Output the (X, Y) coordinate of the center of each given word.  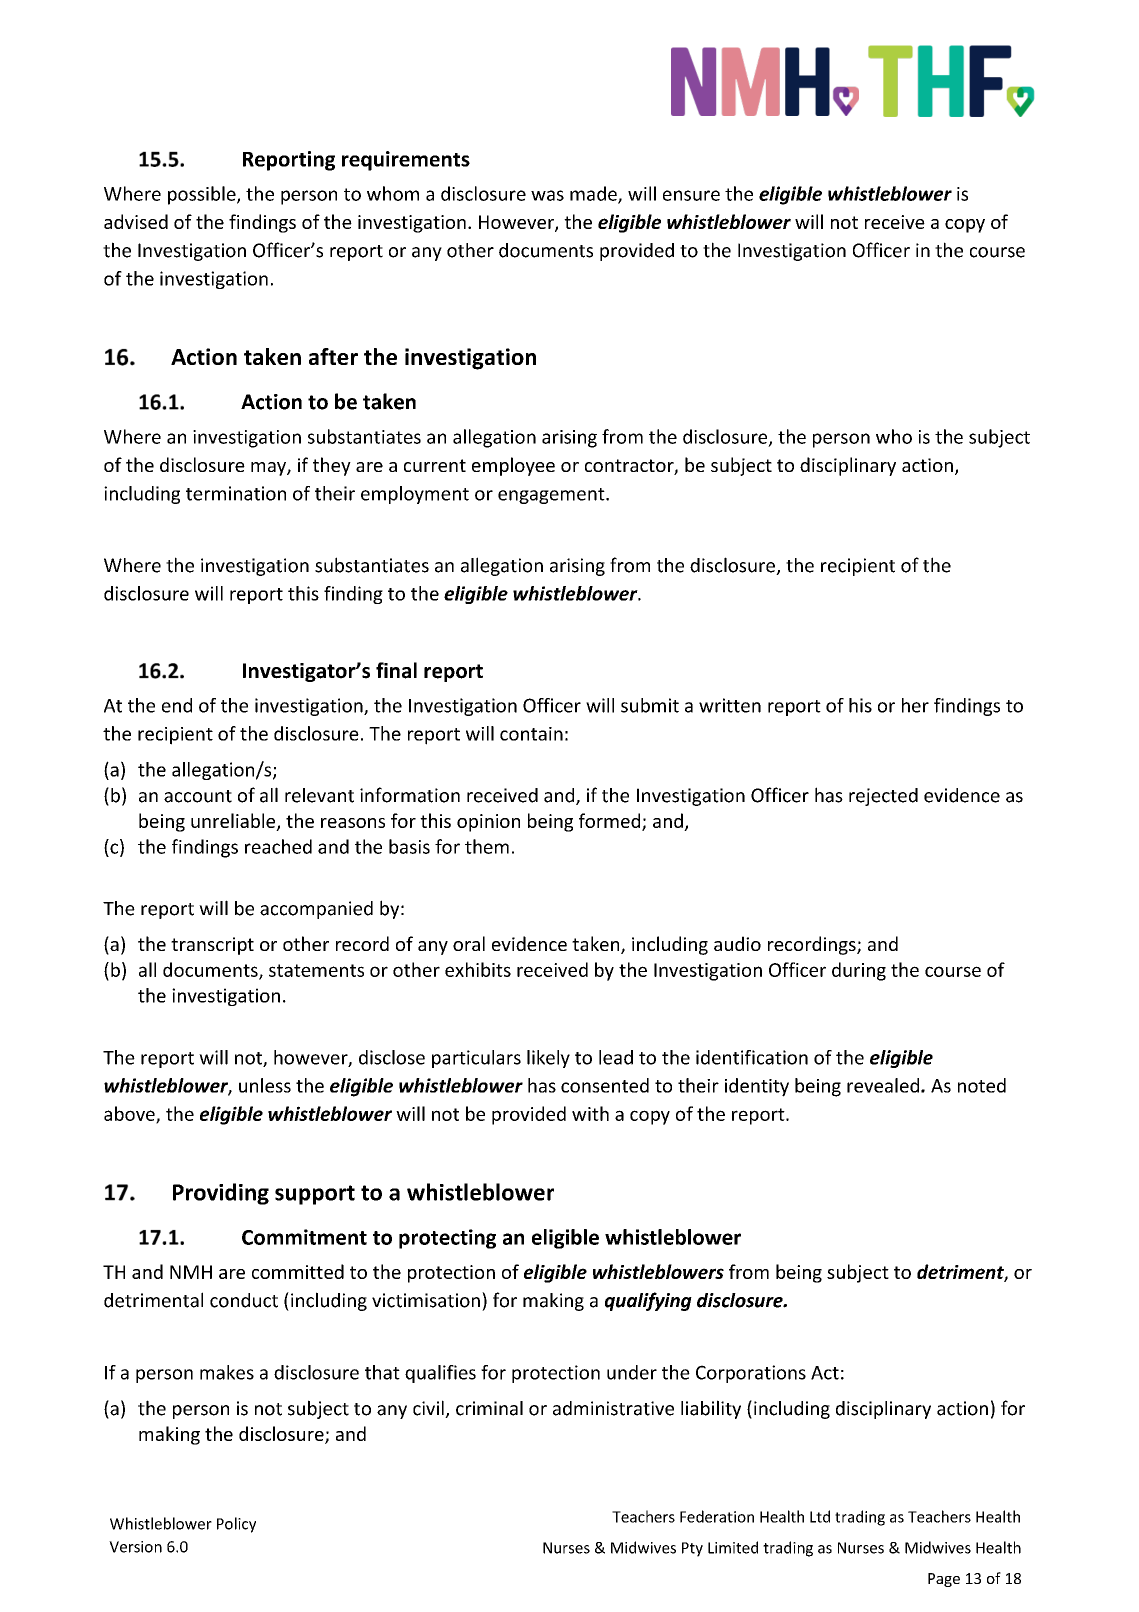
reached (278, 846)
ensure (691, 195)
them (487, 846)
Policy (236, 1525)
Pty (692, 1549)
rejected (883, 797)
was (547, 195)
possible (203, 195)
